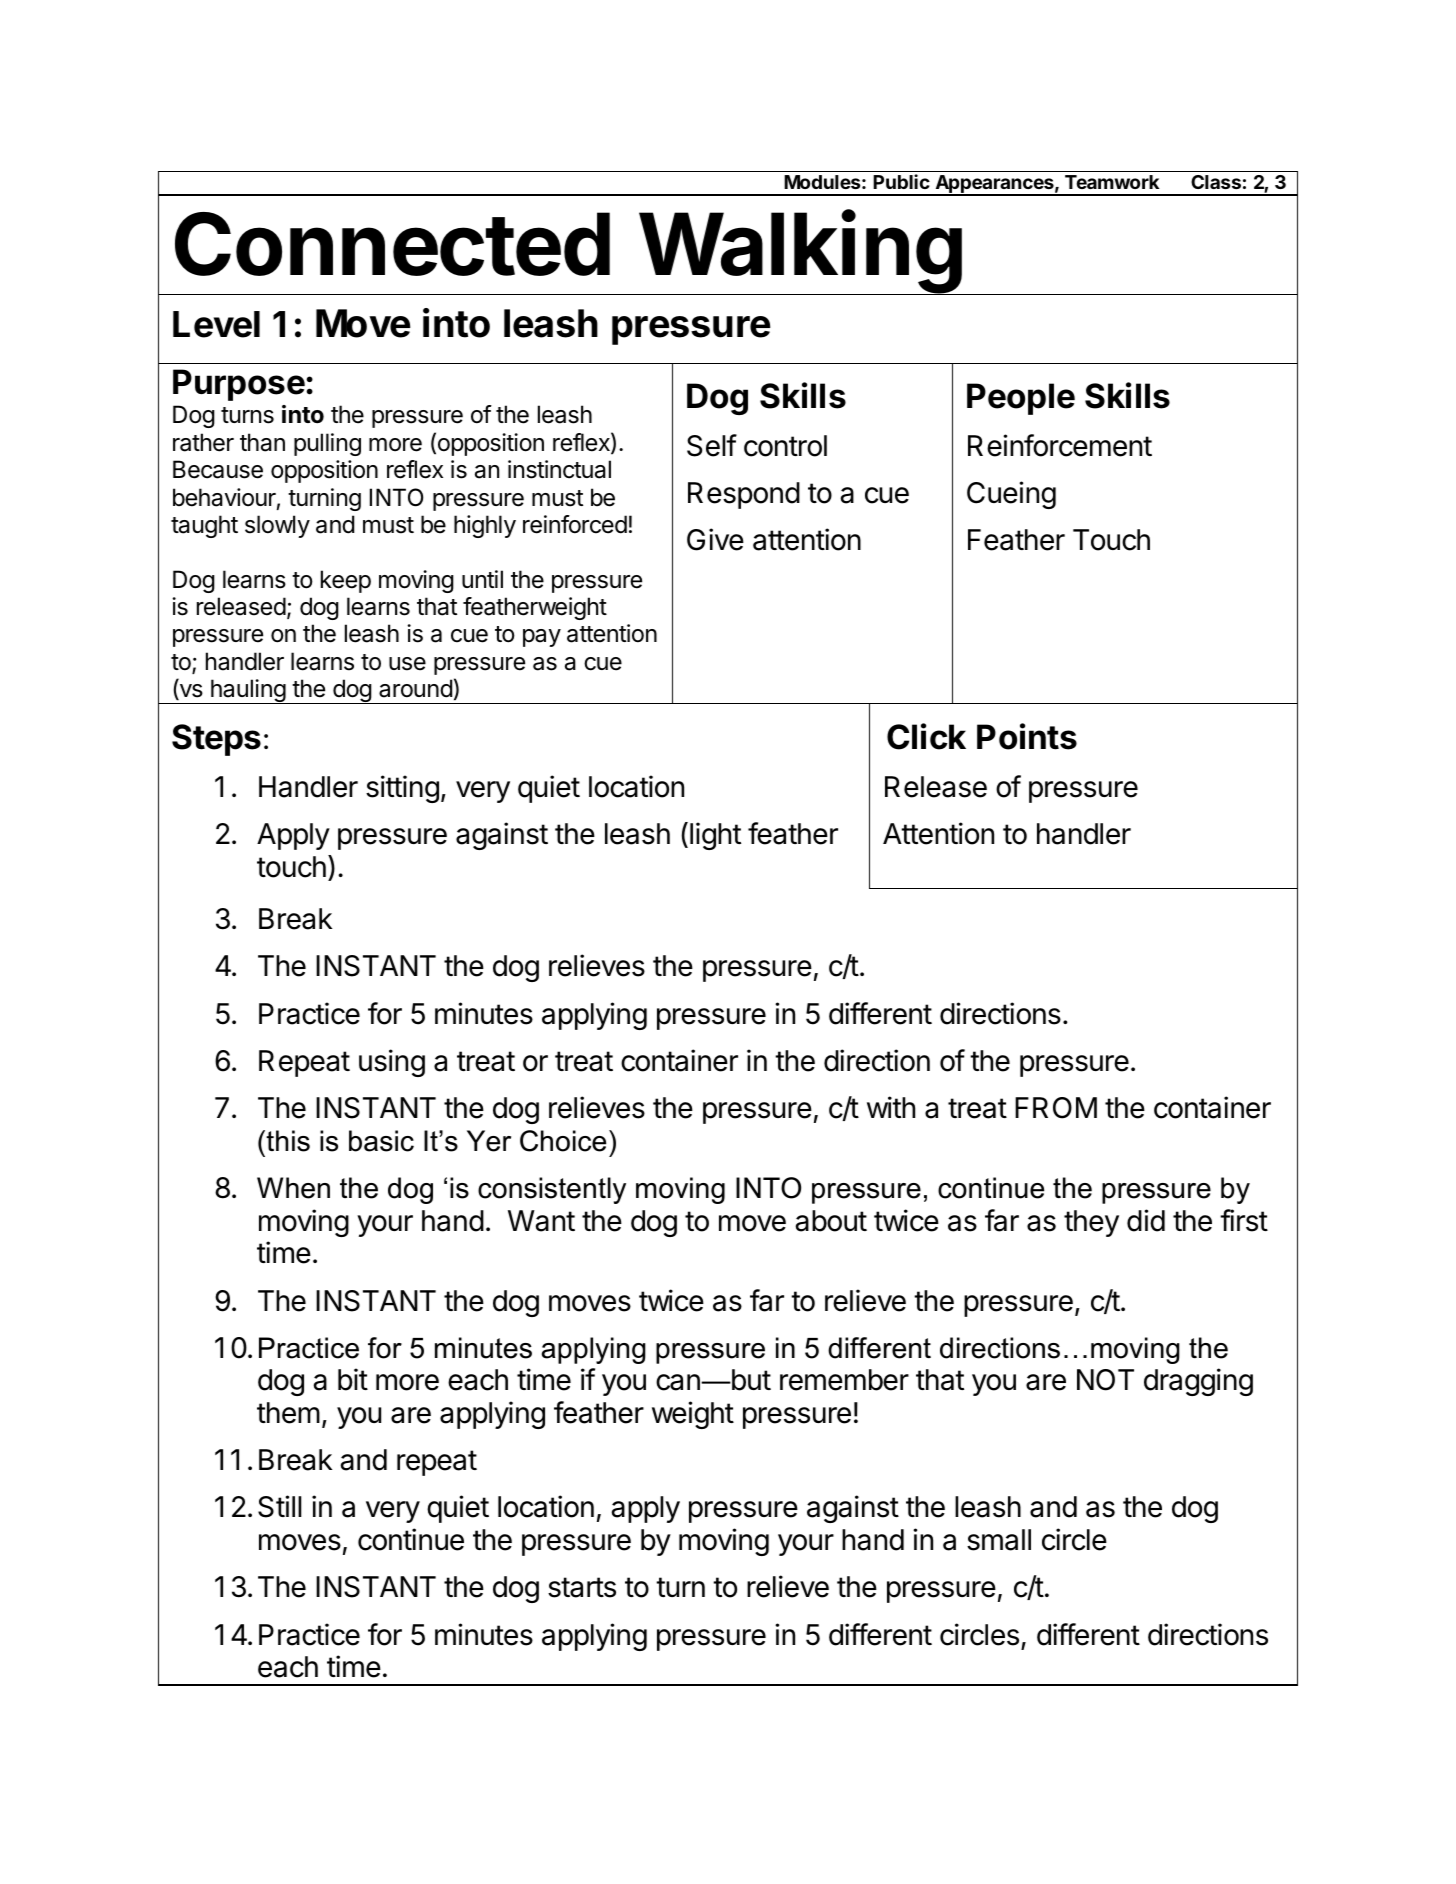  I want to click on When, so click(293, 1188).
